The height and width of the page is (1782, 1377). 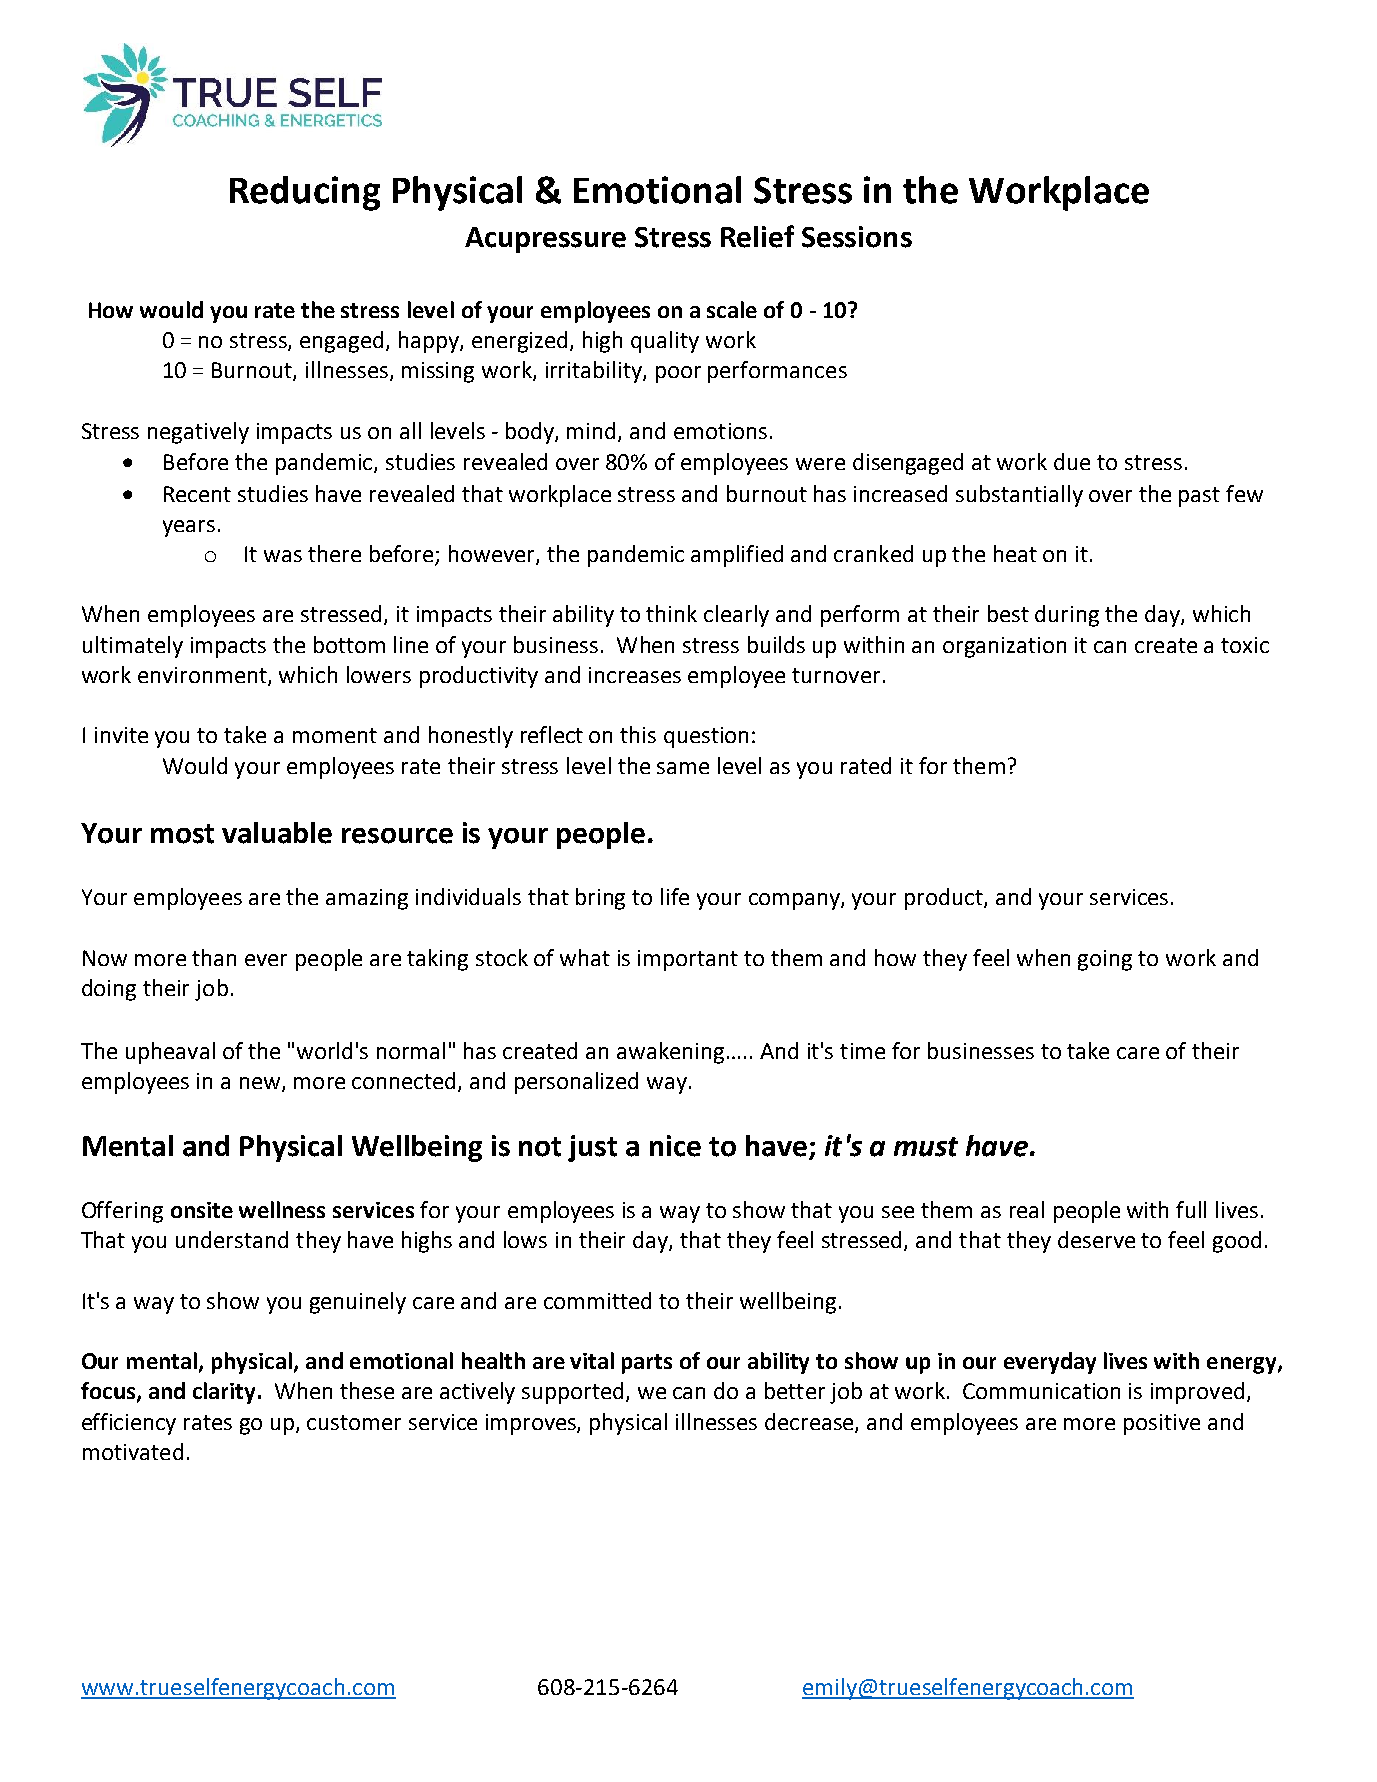 I want to click on parts, so click(x=647, y=1364).
